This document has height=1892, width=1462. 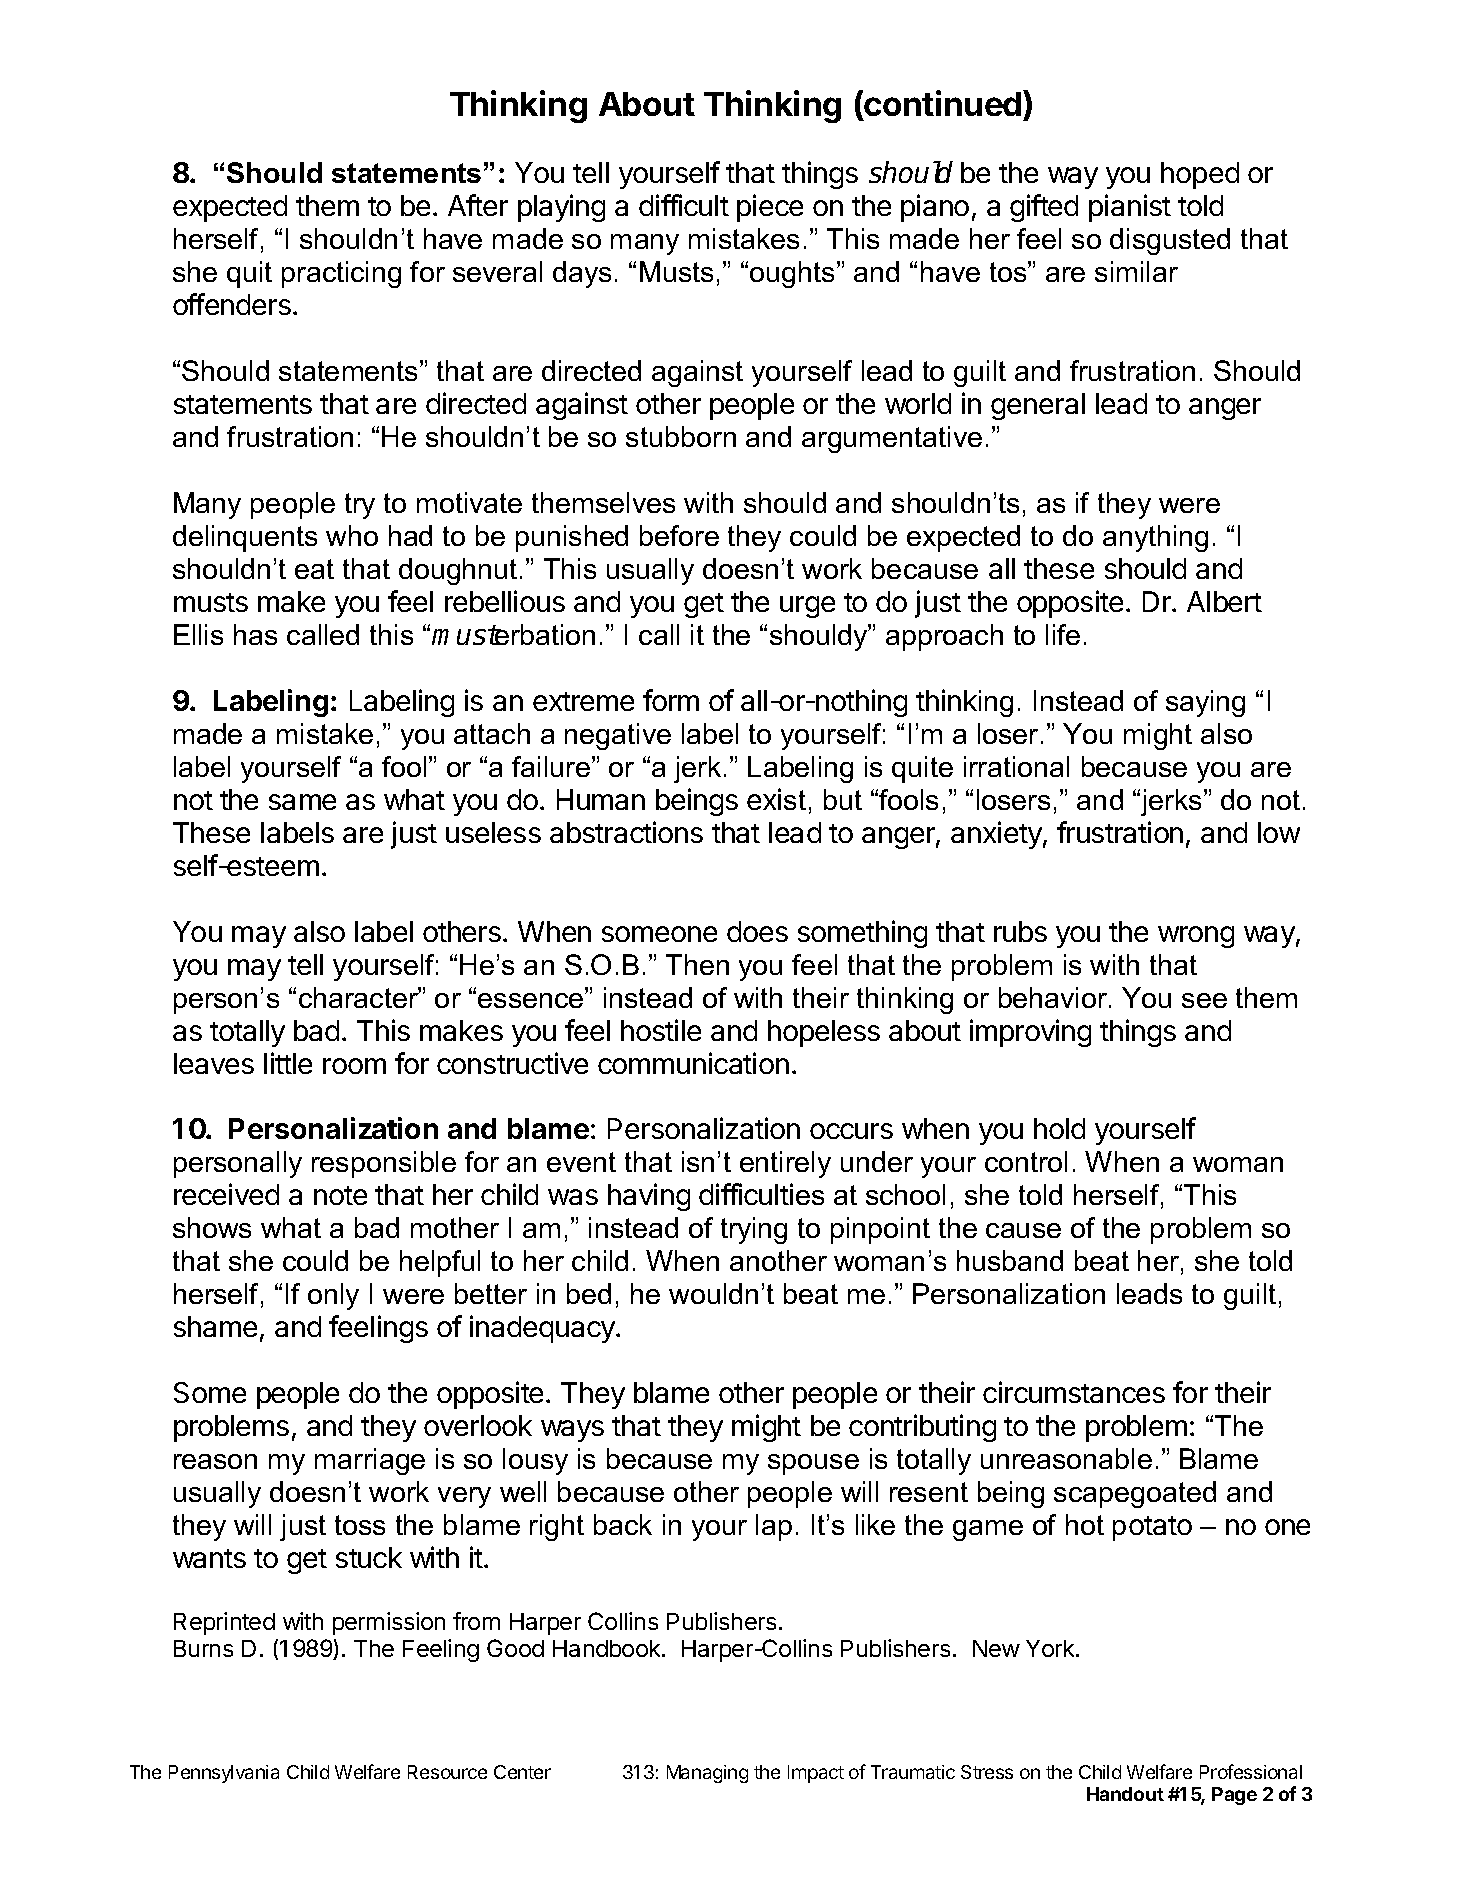 What do you see at coordinates (1074, 1392) in the document?
I see `circumstances` at bounding box center [1074, 1392].
